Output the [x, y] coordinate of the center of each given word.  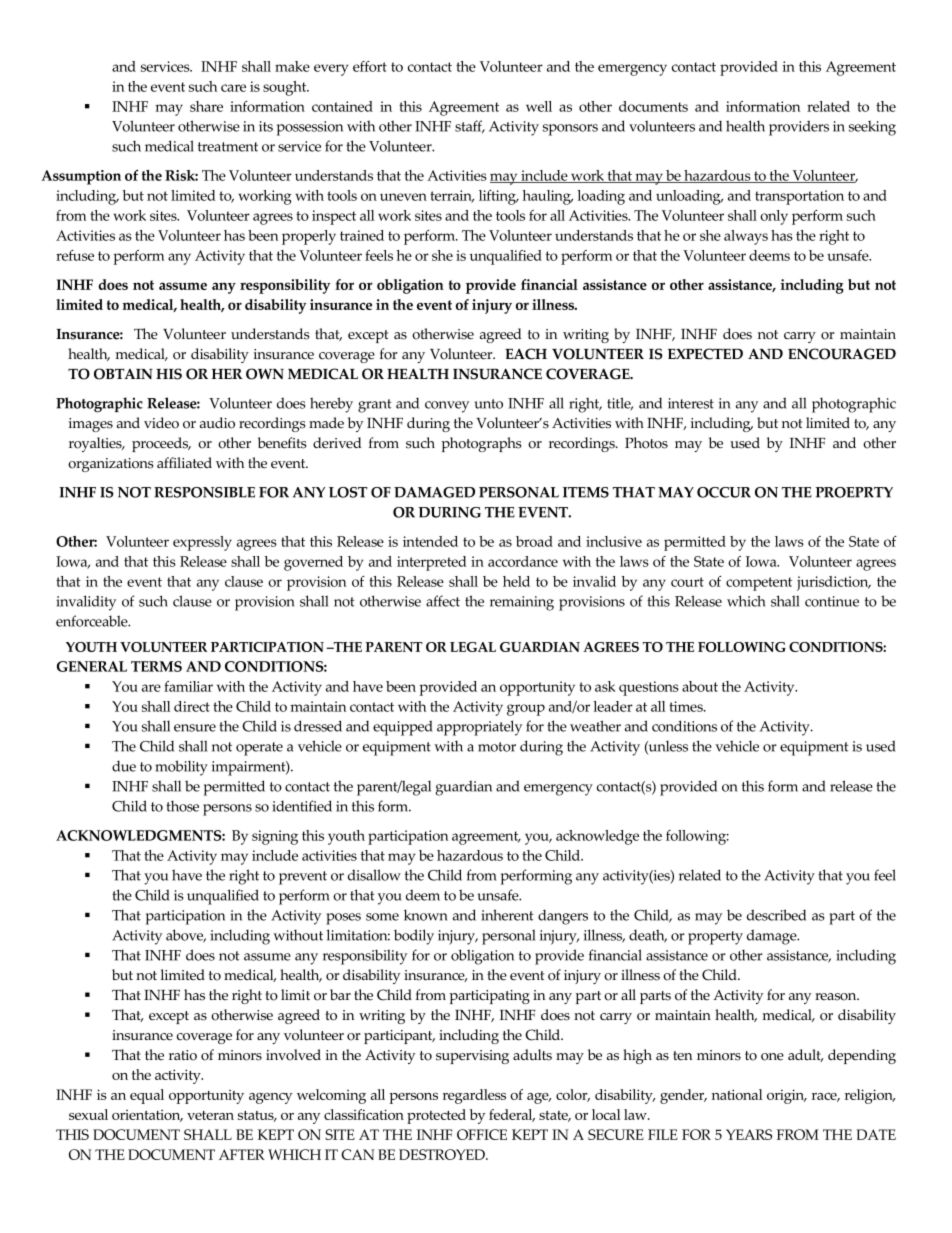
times [687, 706]
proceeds [161, 444]
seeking [872, 128]
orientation [147, 1116]
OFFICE [482, 1134]
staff [470, 126]
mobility [181, 768]
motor [497, 747]
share [206, 106]
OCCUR [724, 492]
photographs [481, 444]
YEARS [749, 1134]
